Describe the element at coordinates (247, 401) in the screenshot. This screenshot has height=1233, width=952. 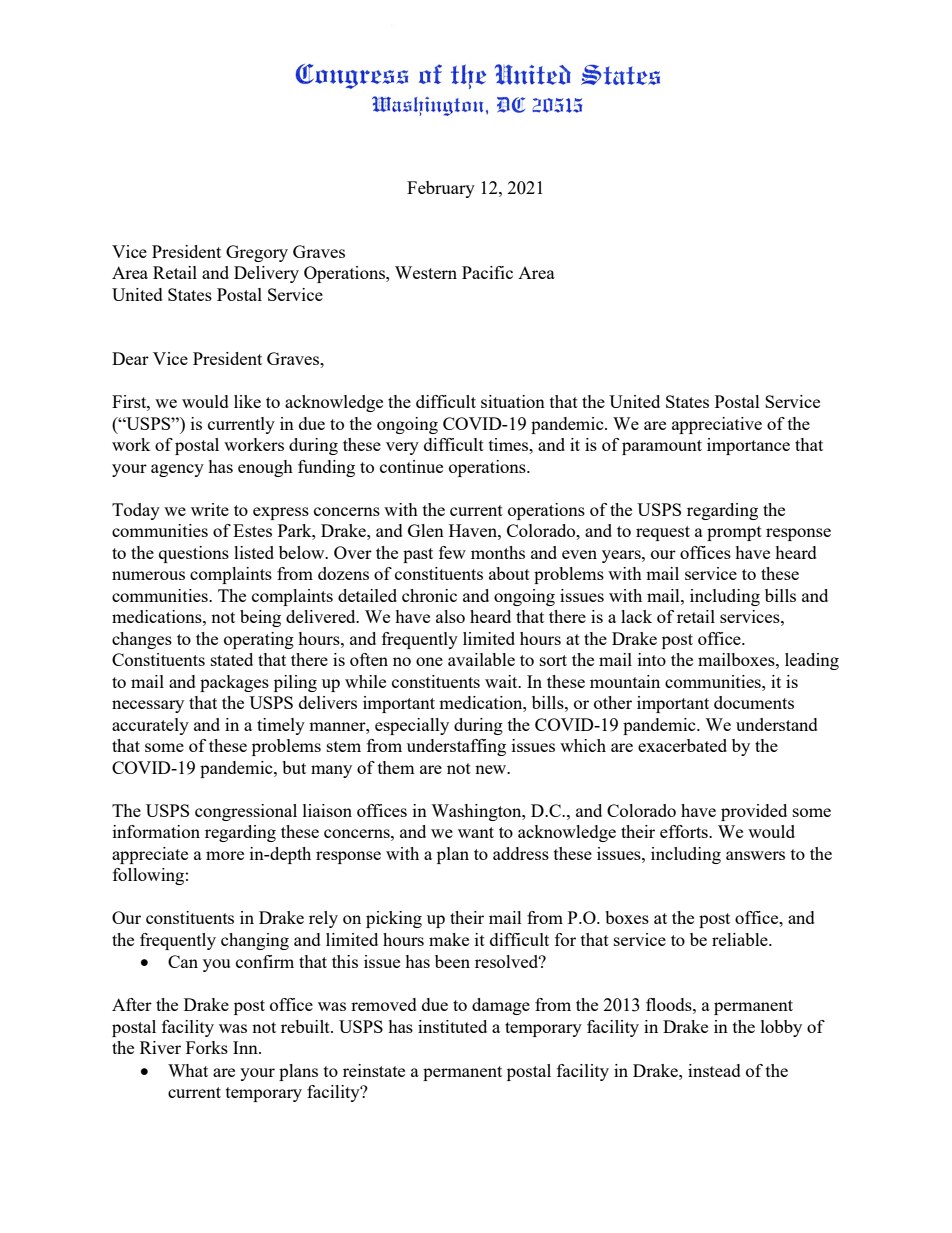
I see `like` at that location.
